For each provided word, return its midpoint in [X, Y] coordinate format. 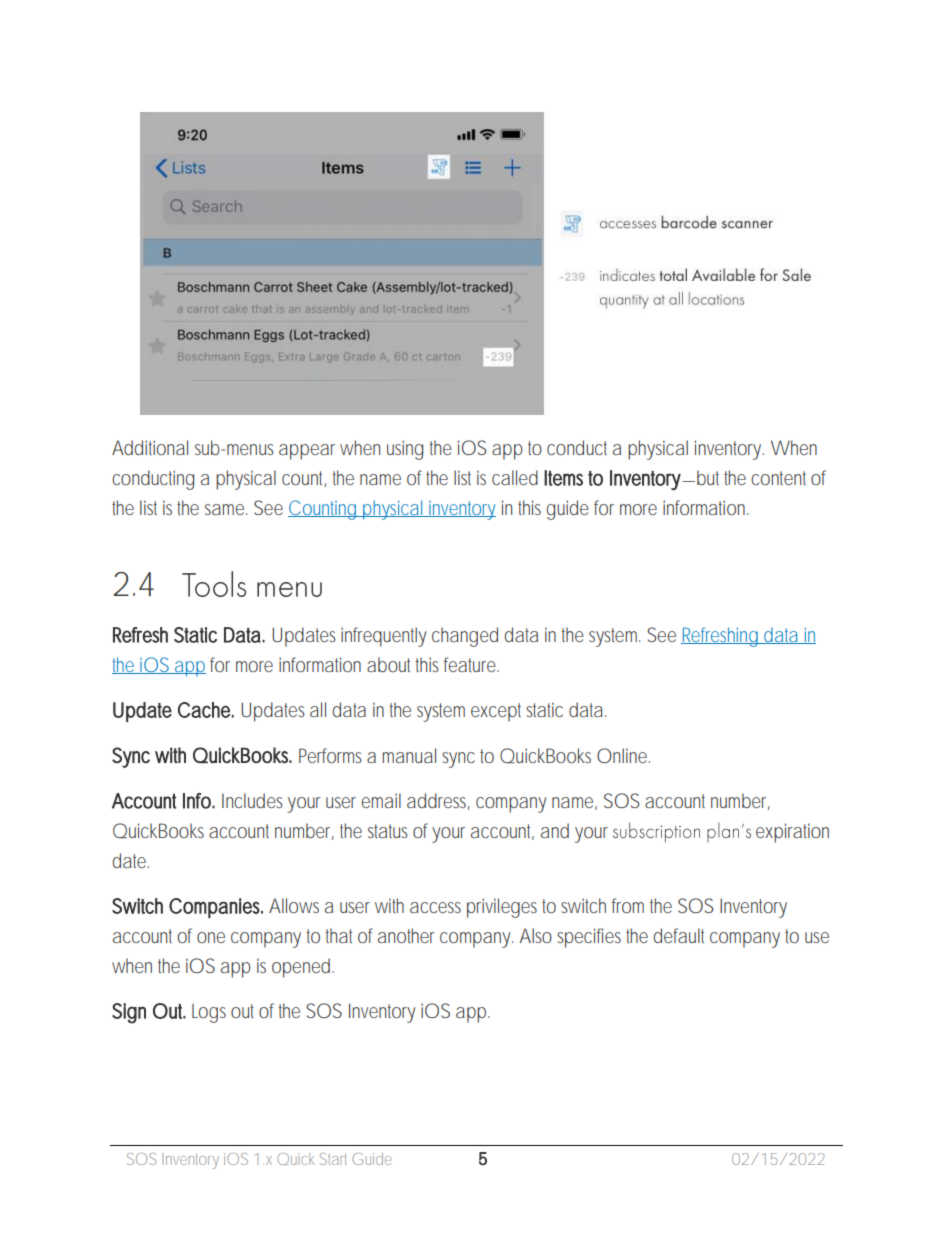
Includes [252, 800]
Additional [150, 447]
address [438, 801]
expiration [792, 833]
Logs [209, 1013]
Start [333, 1159]
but [708, 477]
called [515, 477]
